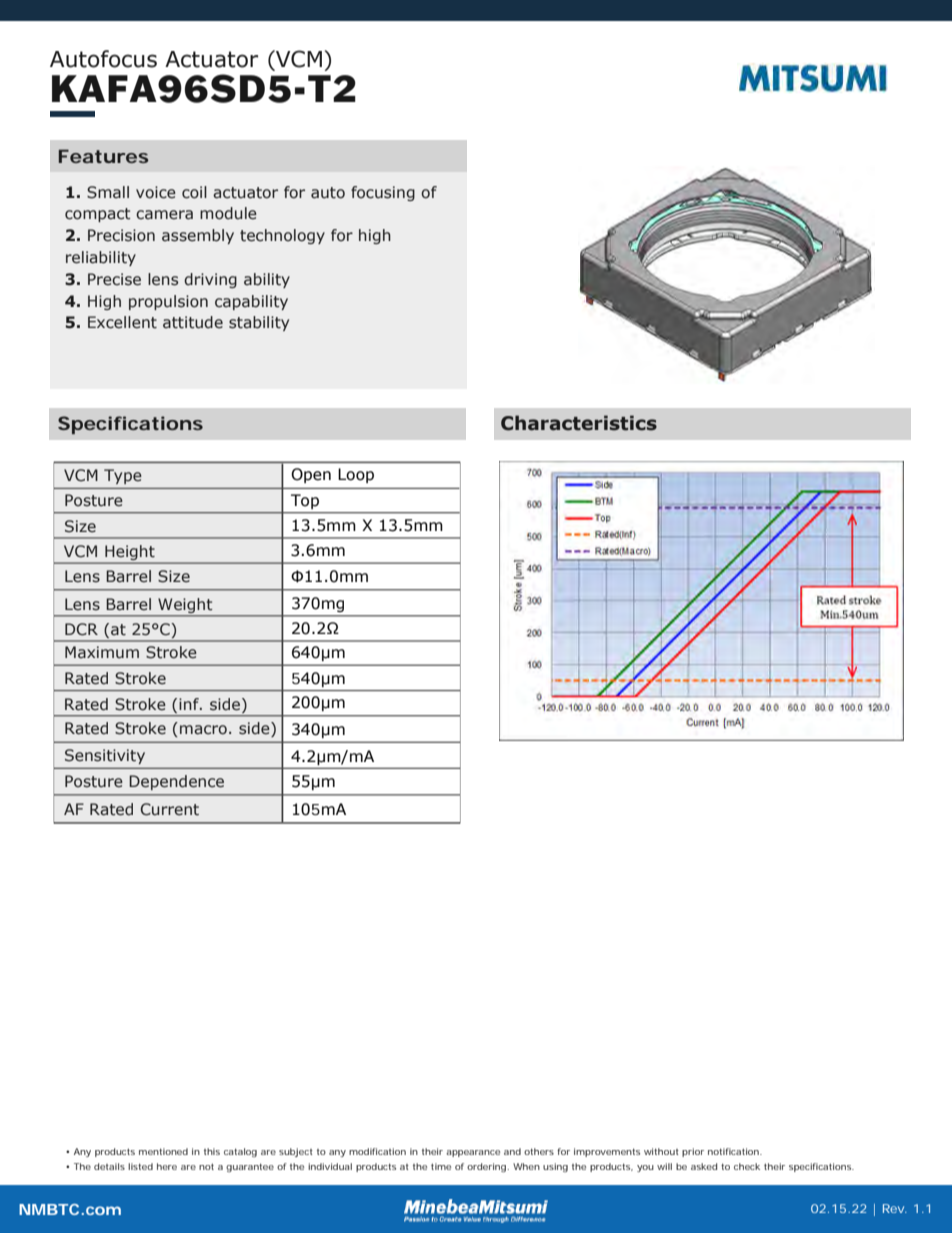 The height and width of the document is (1233, 952). I want to click on ordering, so click(486, 1167).
